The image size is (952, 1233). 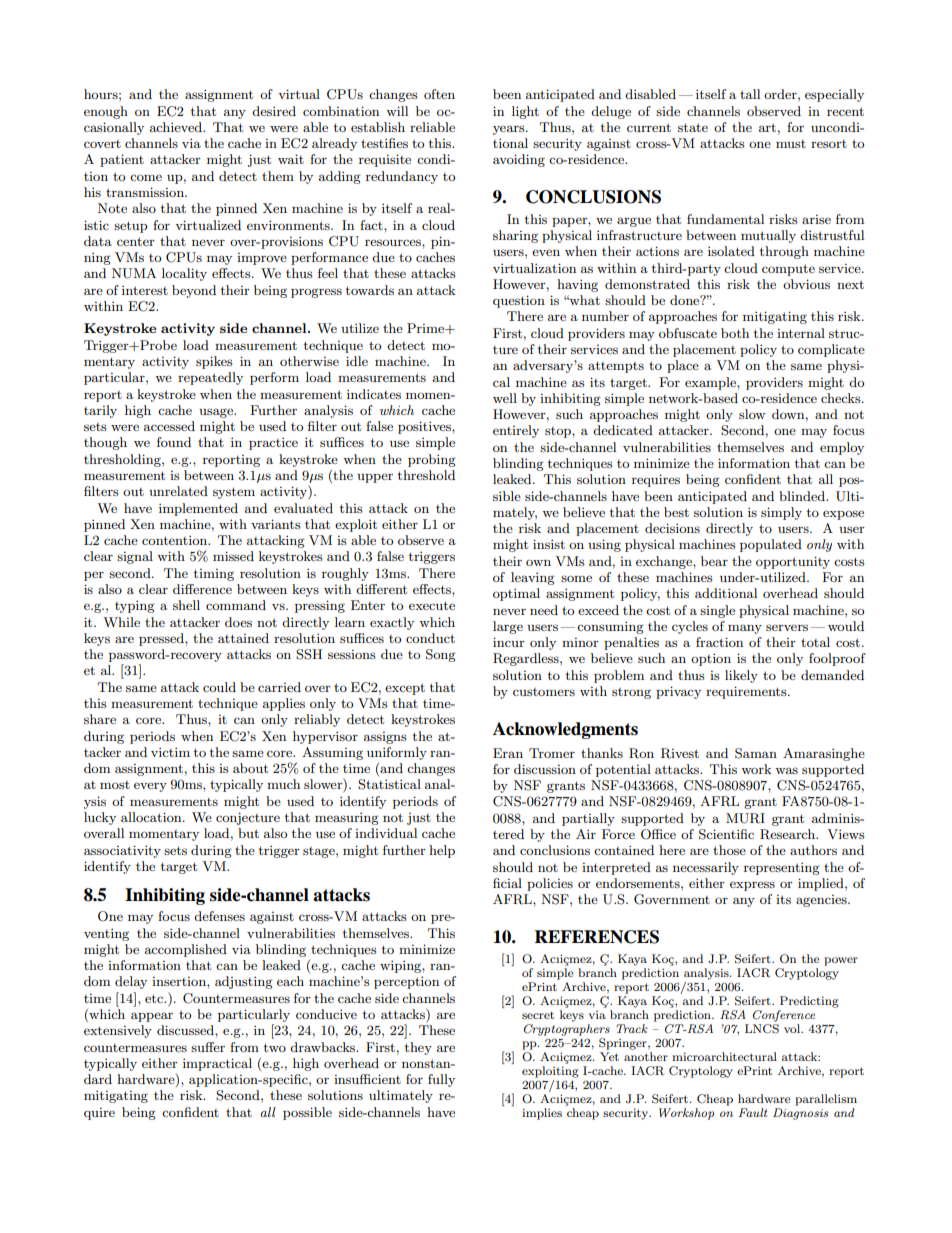 What do you see at coordinates (432, 605) in the image?
I see `execute` at bounding box center [432, 605].
